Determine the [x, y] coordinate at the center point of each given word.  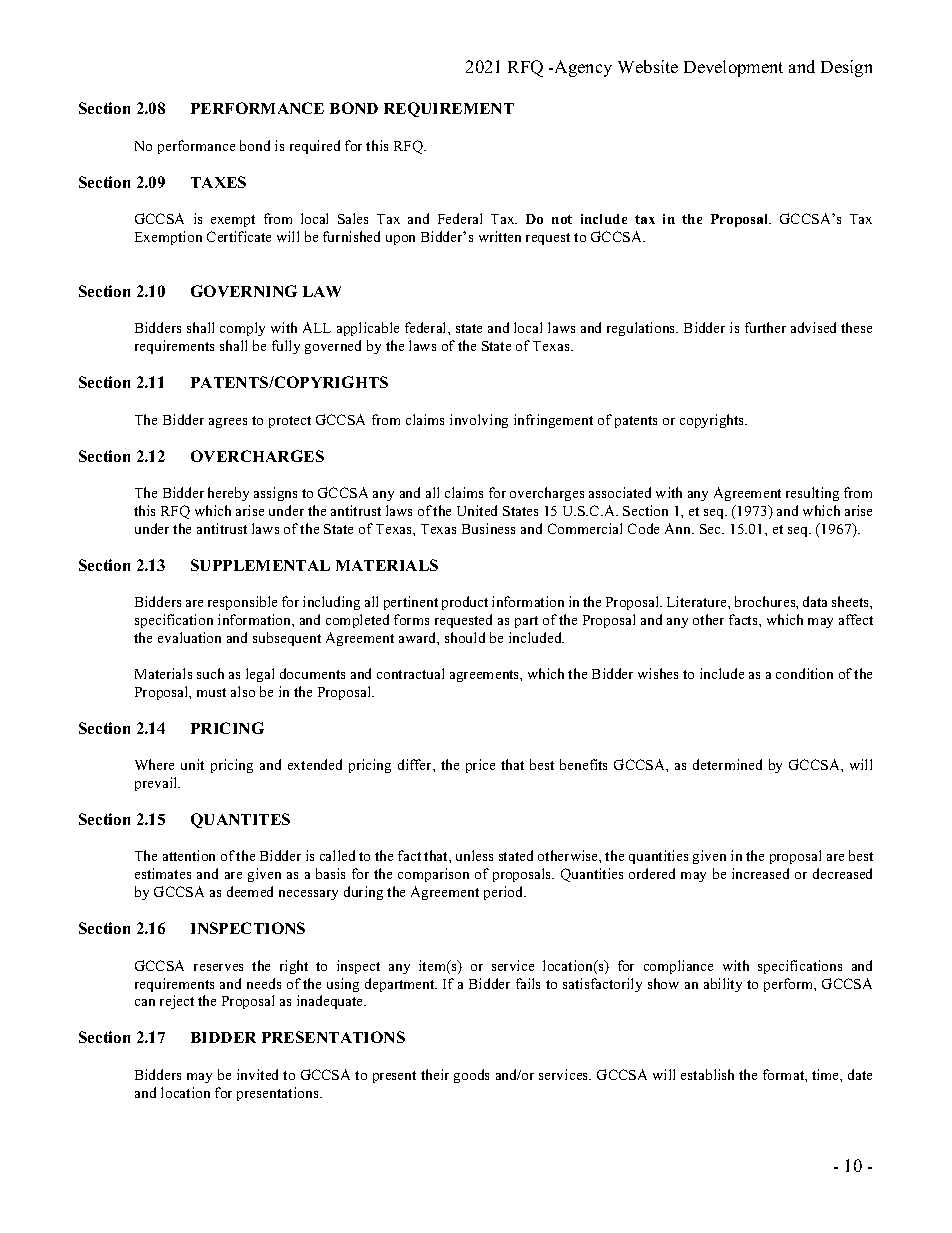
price [480, 766]
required [315, 147]
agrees [228, 423]
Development [733, 68]
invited [257, 1074]
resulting [812, 494]
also [243, 691]
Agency [583, 68]
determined [727, 764]
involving [479, 421]
